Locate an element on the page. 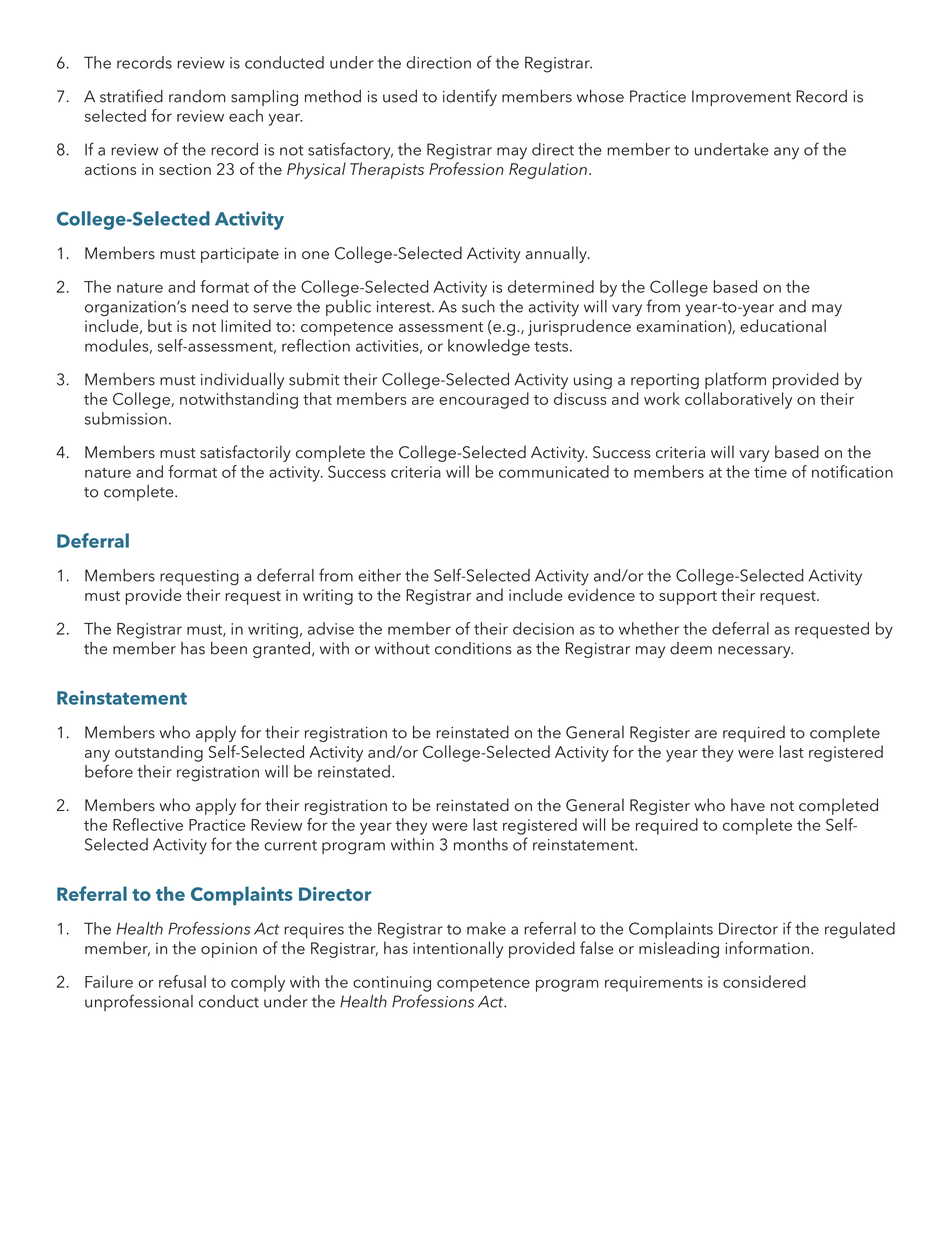 Image resolution: width=952 pixels, height=1233 pixels. either is located at coordinates (379, 575).
